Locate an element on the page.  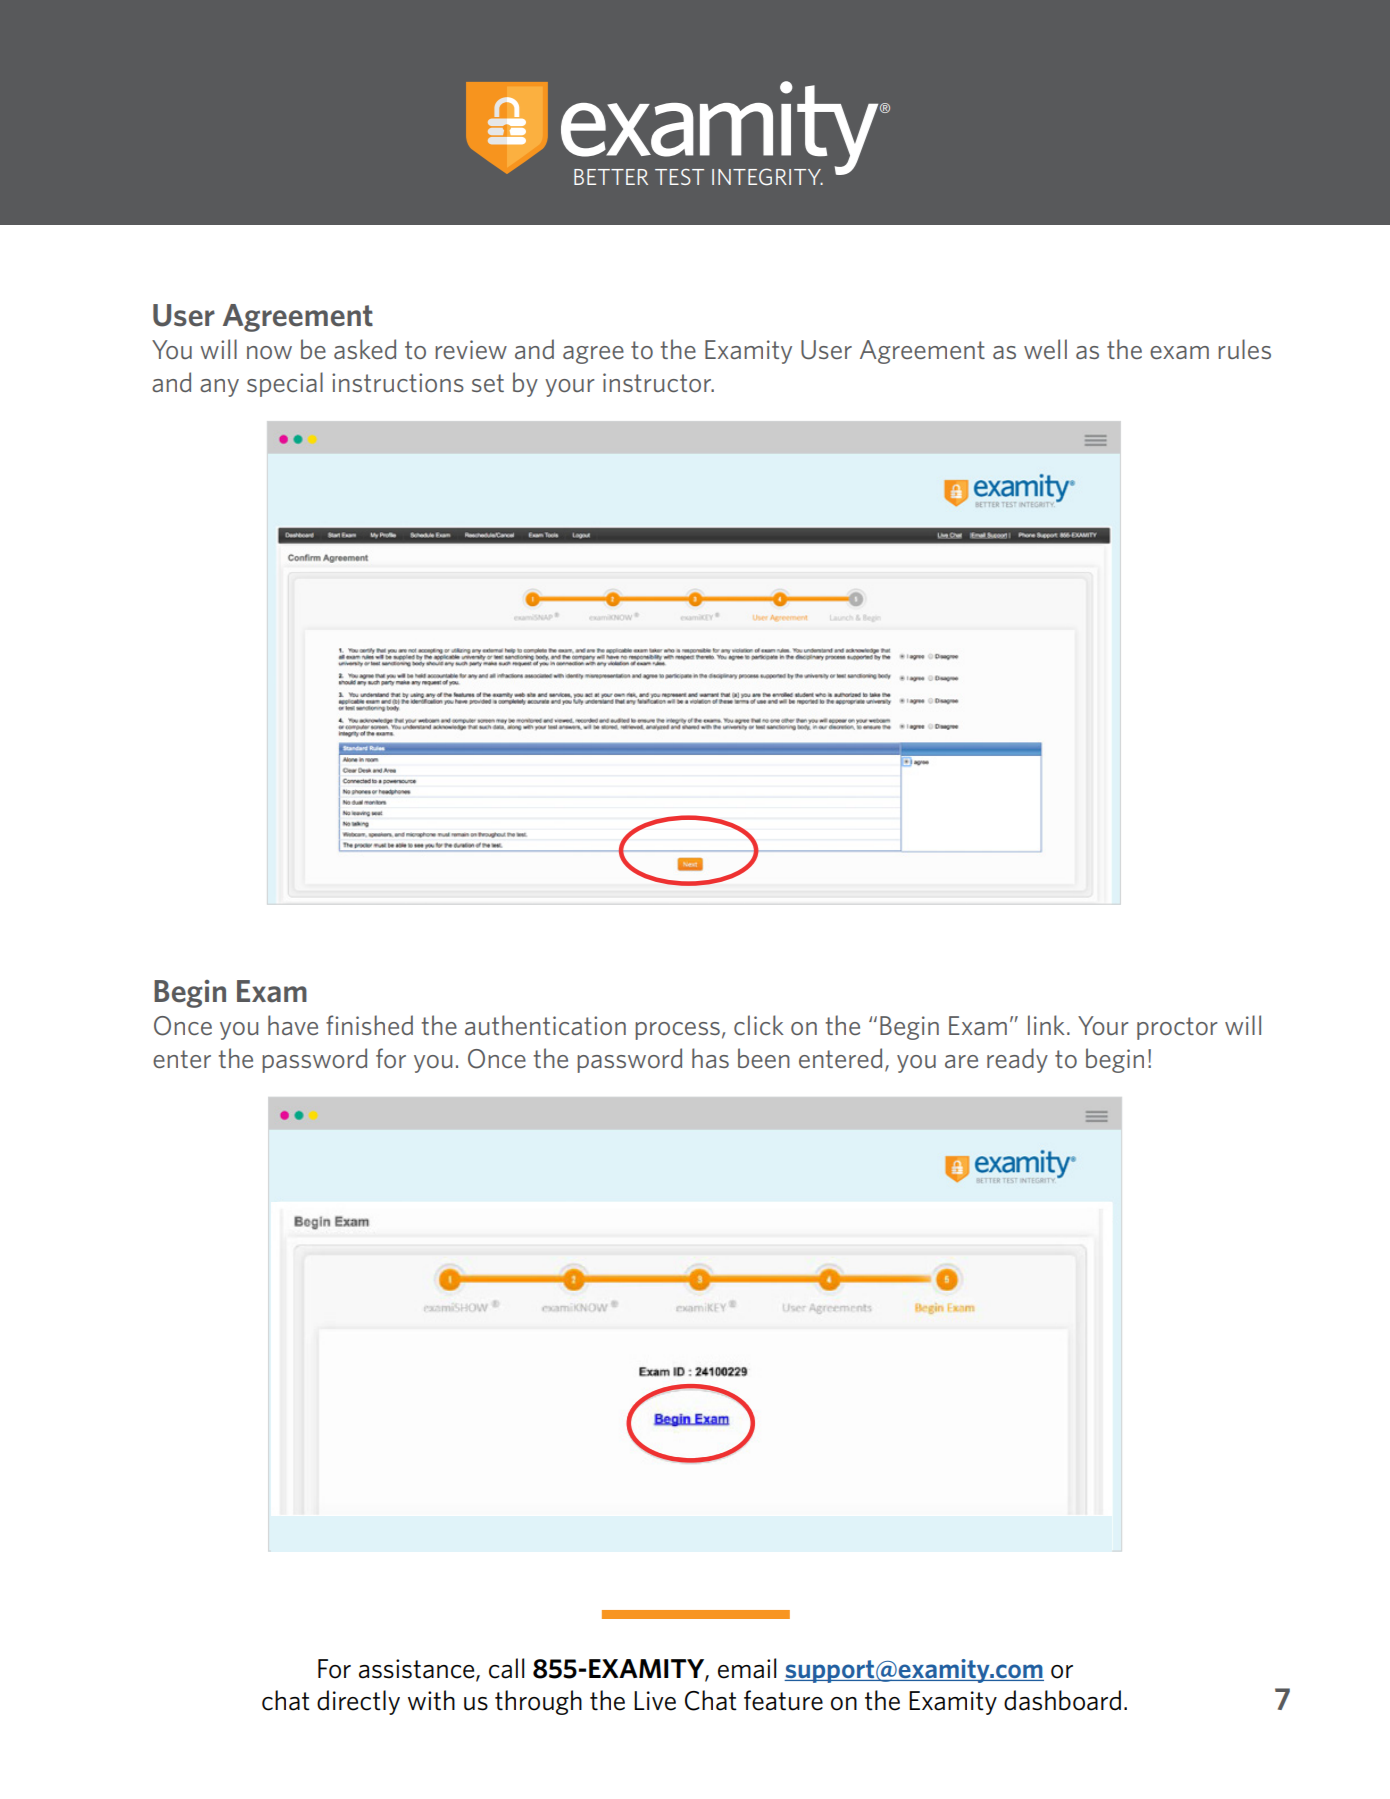
proctor is located at coordinates (1177, 1028).
